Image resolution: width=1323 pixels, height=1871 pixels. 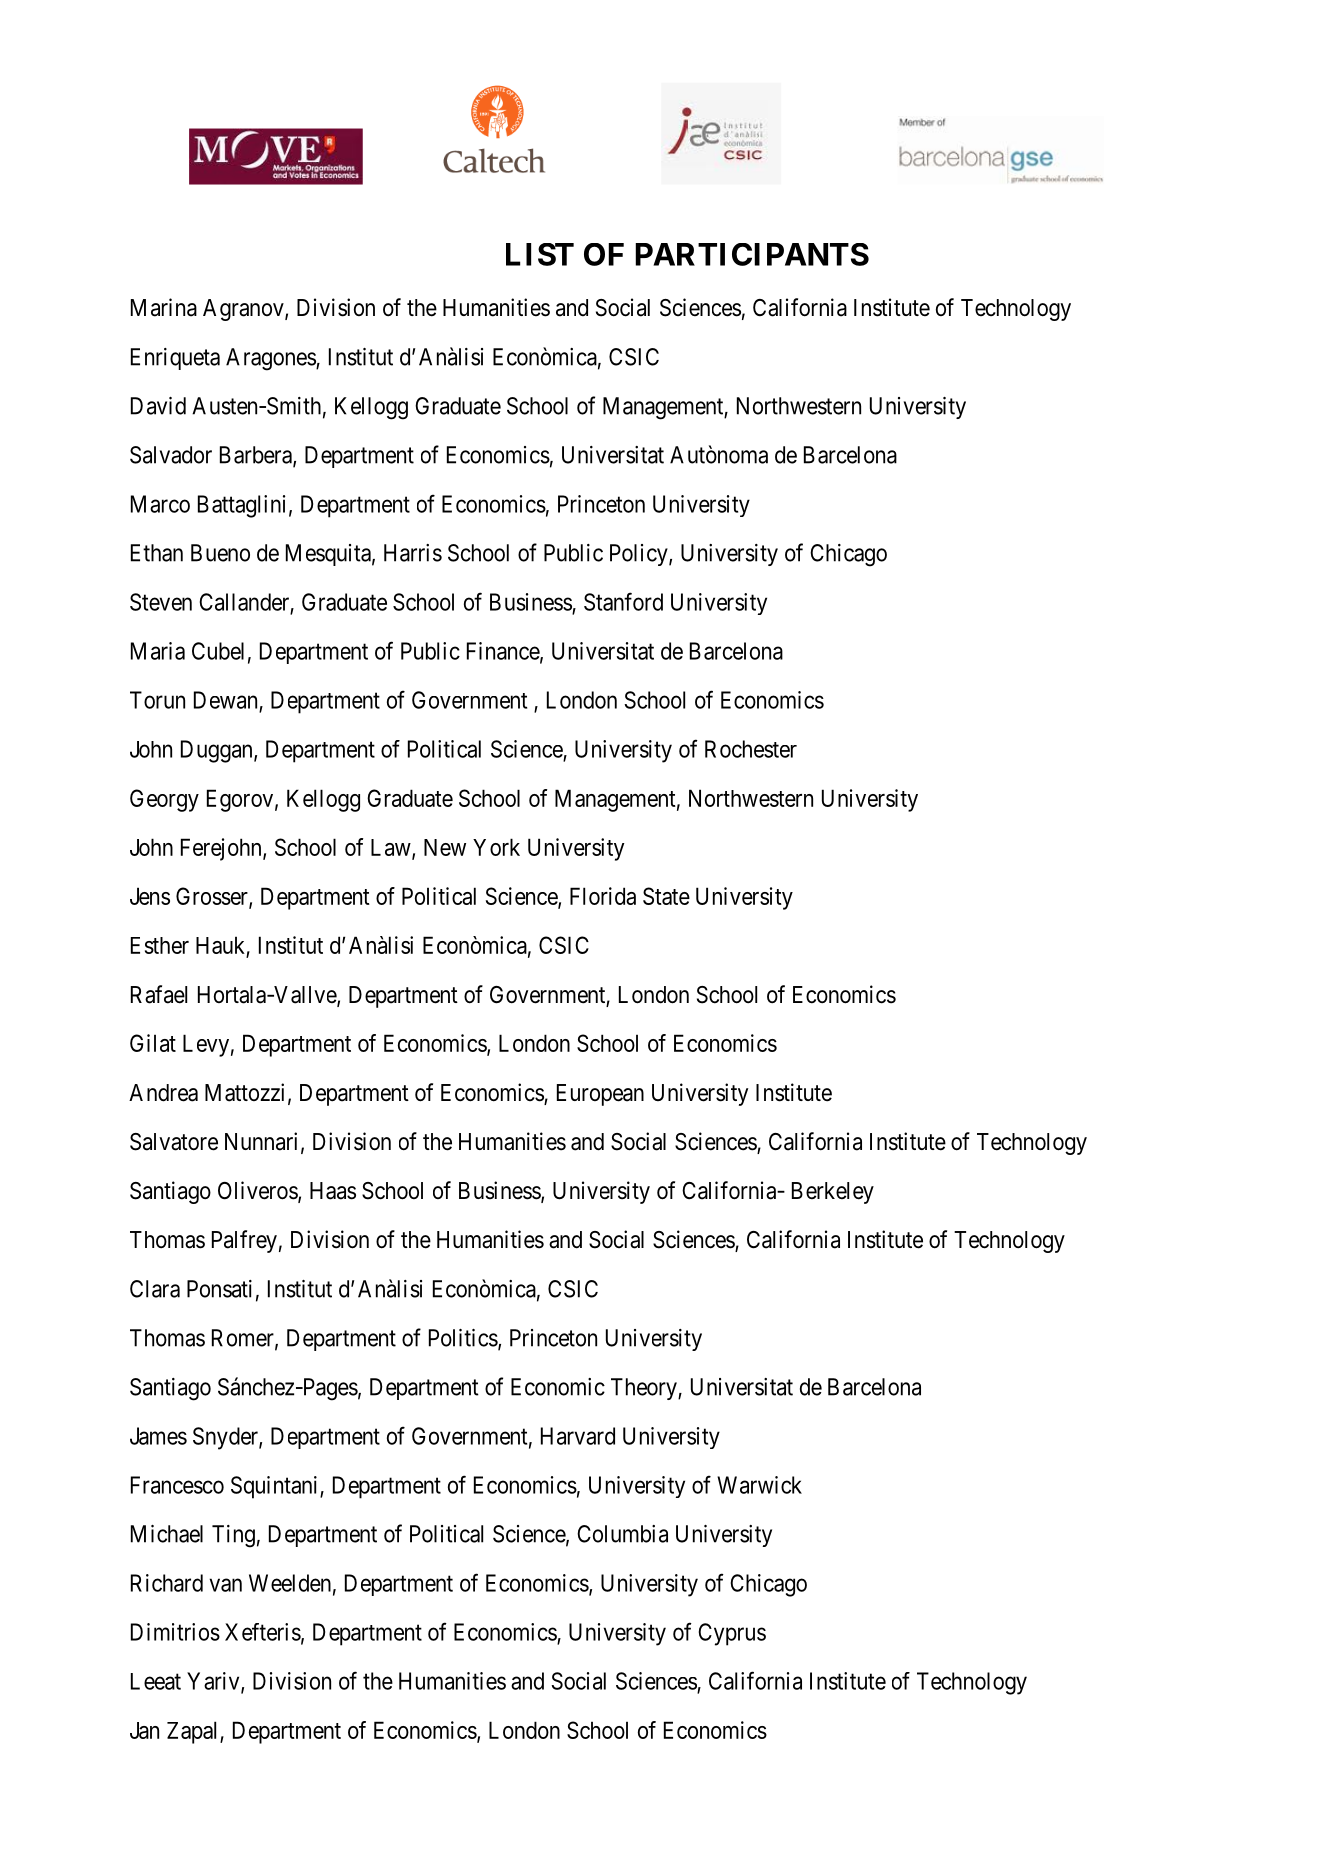 What do you see at coordinates (666, 896) in the screenshot?
I see `State` at bounding box center [666, 896].
